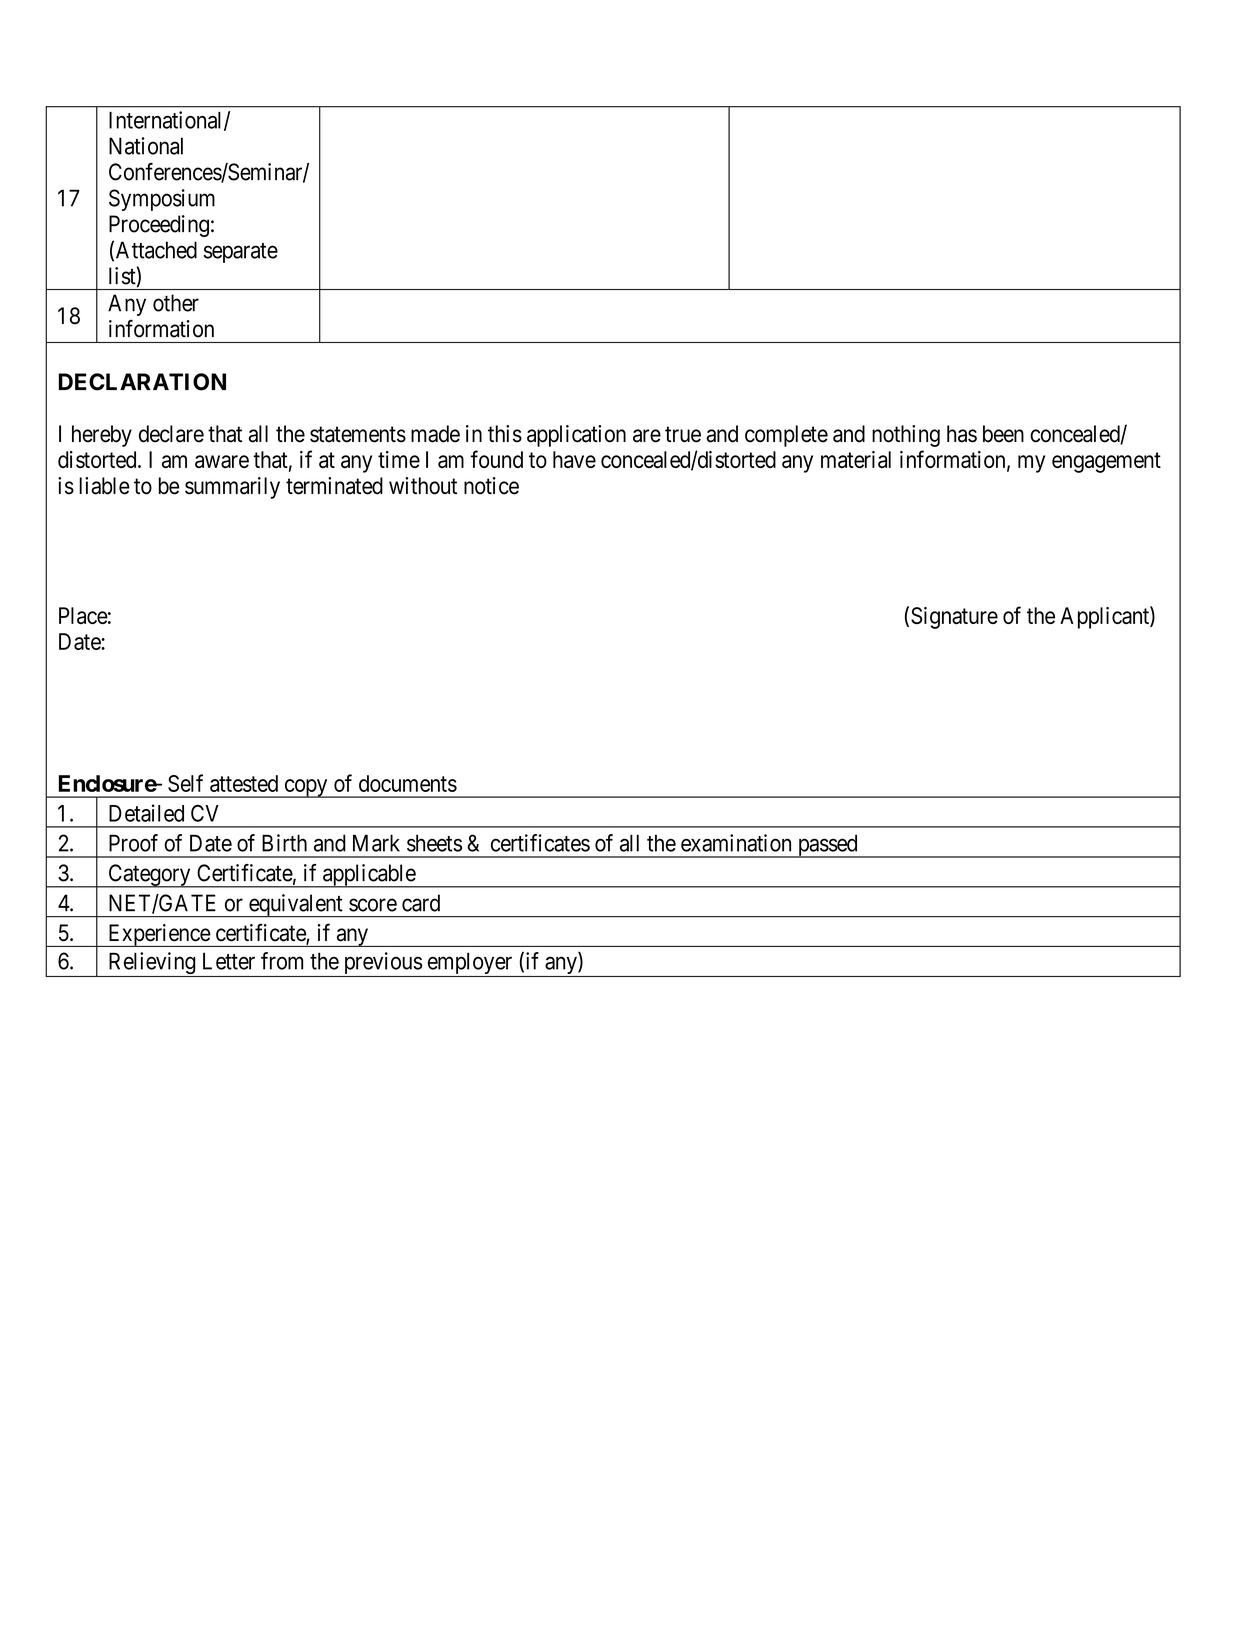  I want to click on attested, so click(244, 783).
